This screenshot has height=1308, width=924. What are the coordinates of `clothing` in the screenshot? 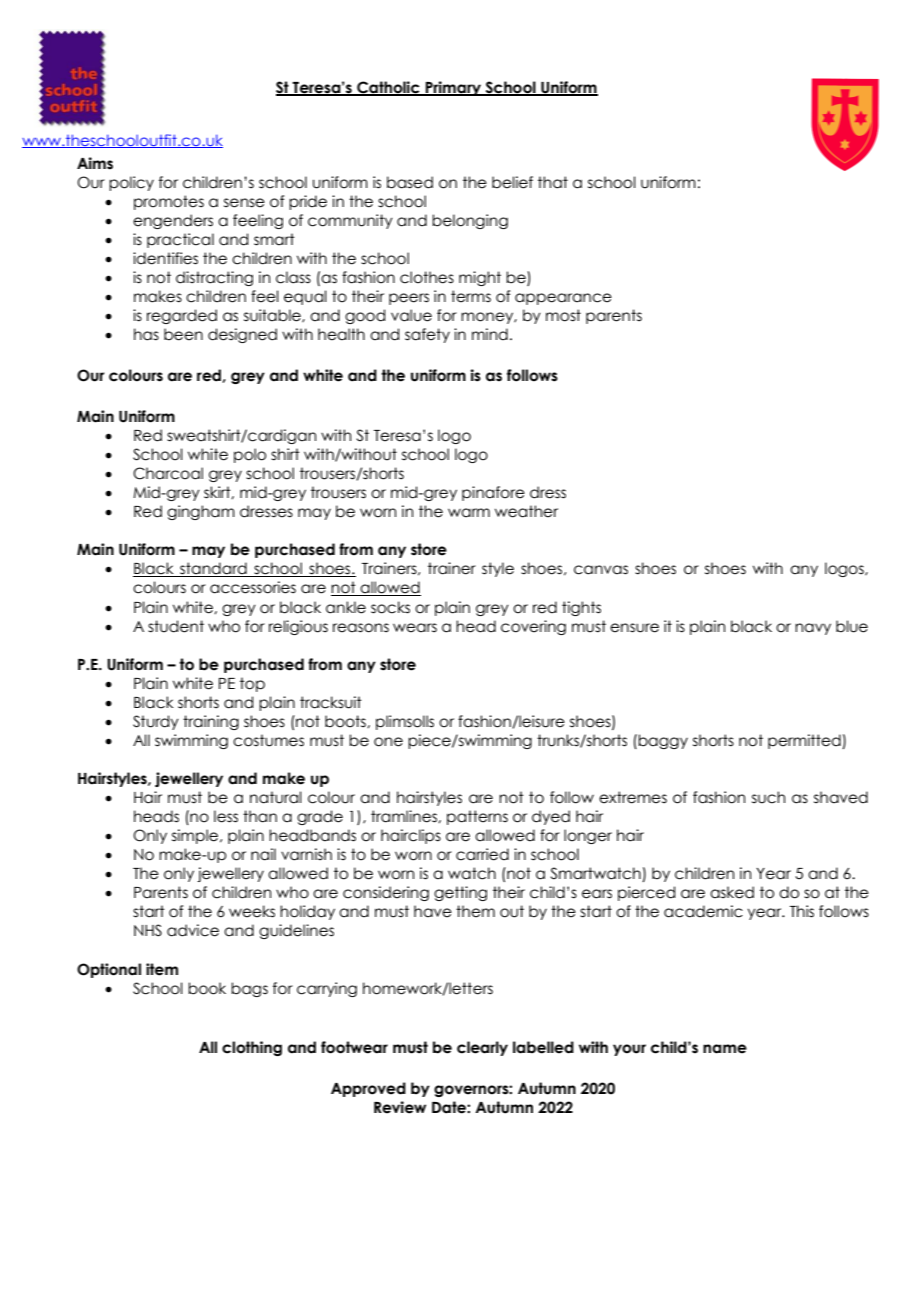 It's located at (252, 1048).
